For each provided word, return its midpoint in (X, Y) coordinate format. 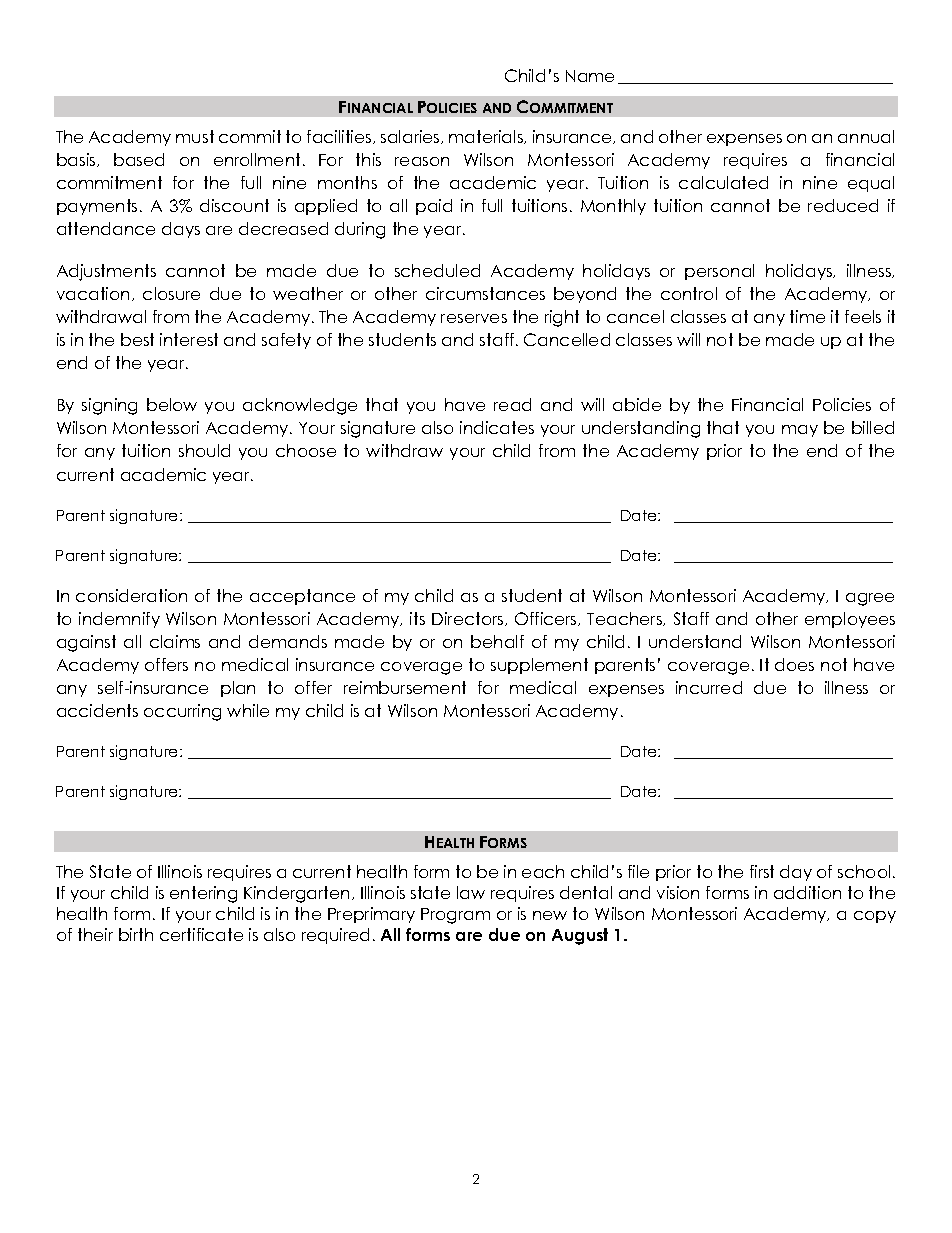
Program (455, 916)
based (139, 159)
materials (487, 137)
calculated (723, 182)
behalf (497, 641)
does (794, 664)
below (172, 404)
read (512, 404)
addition (807, 892)
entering (203, 894)
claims (175, 641)
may (800, 431)
